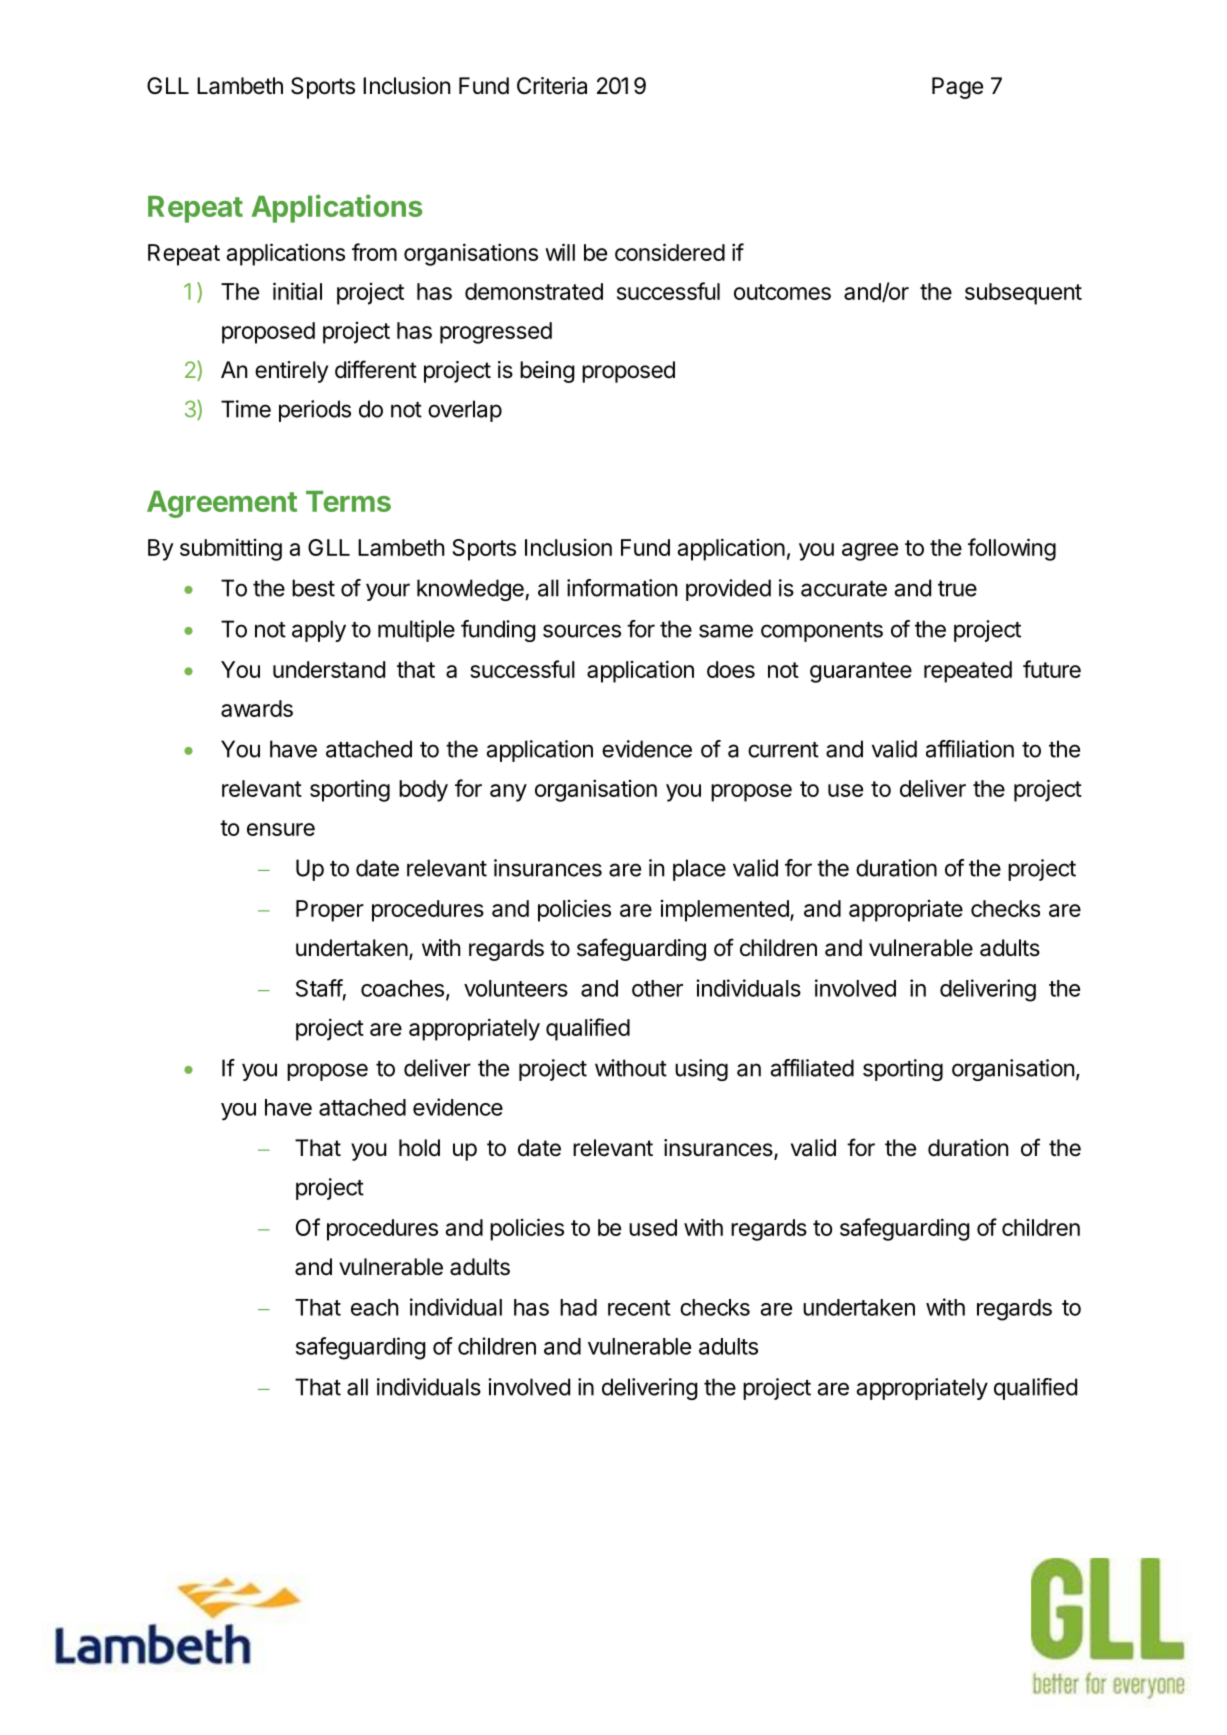 The width and height of the page is (1227, 1735). I want to click on each, so click(375, 1307).
